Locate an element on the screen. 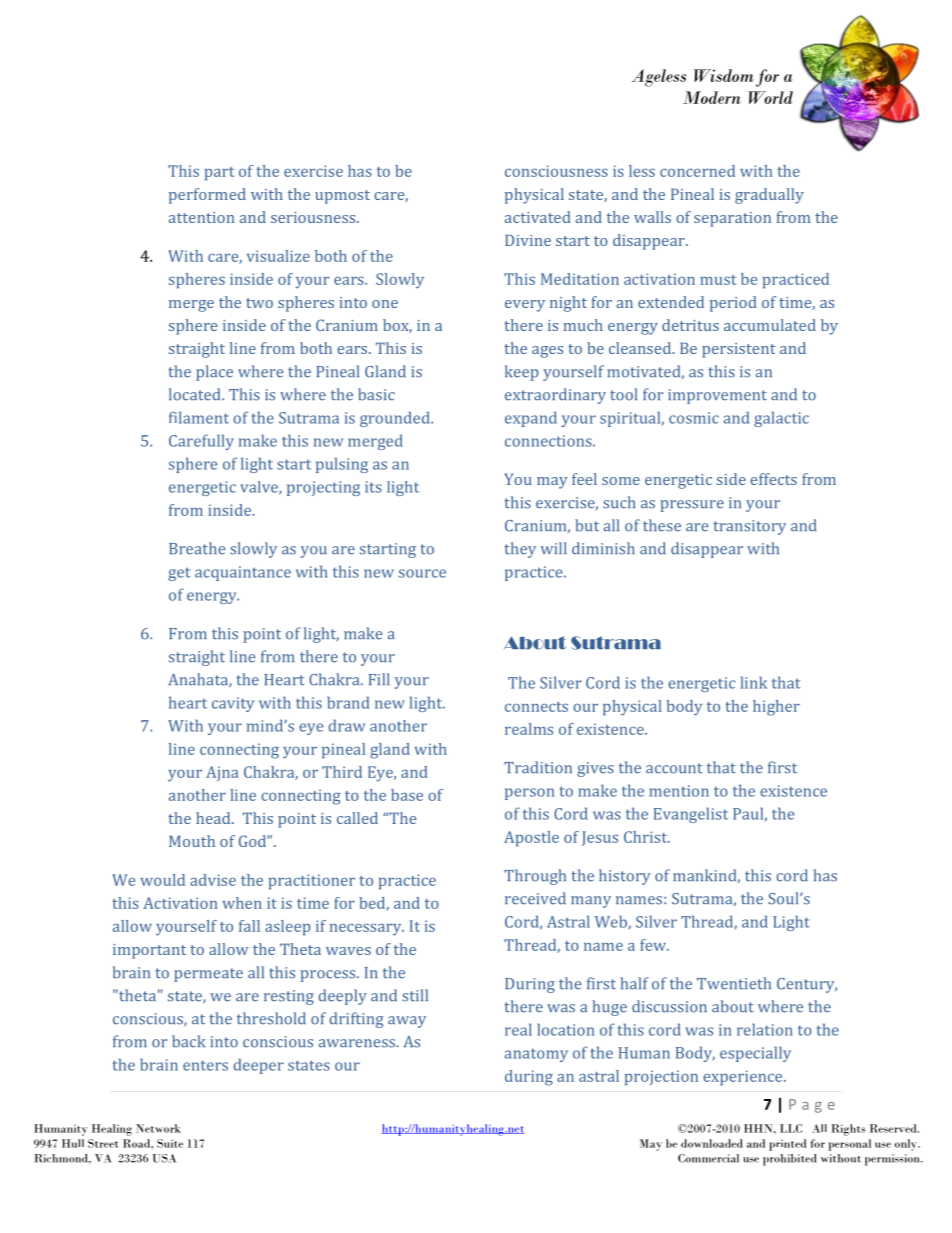 The height and width of the screenshot is (1233, 952). expand is located at coordinates (531, 419).
